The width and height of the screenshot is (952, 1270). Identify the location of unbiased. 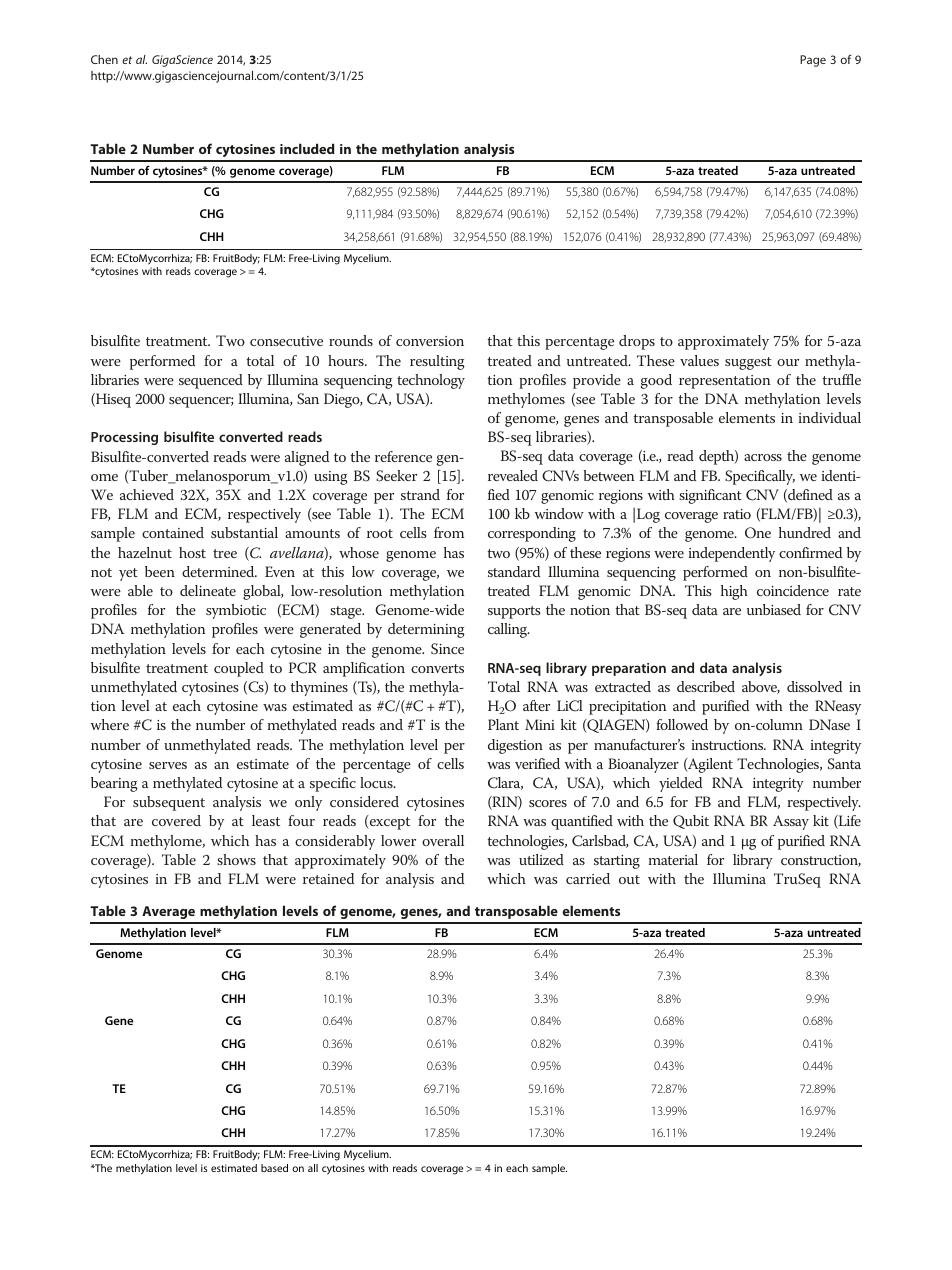
(774, 609).
